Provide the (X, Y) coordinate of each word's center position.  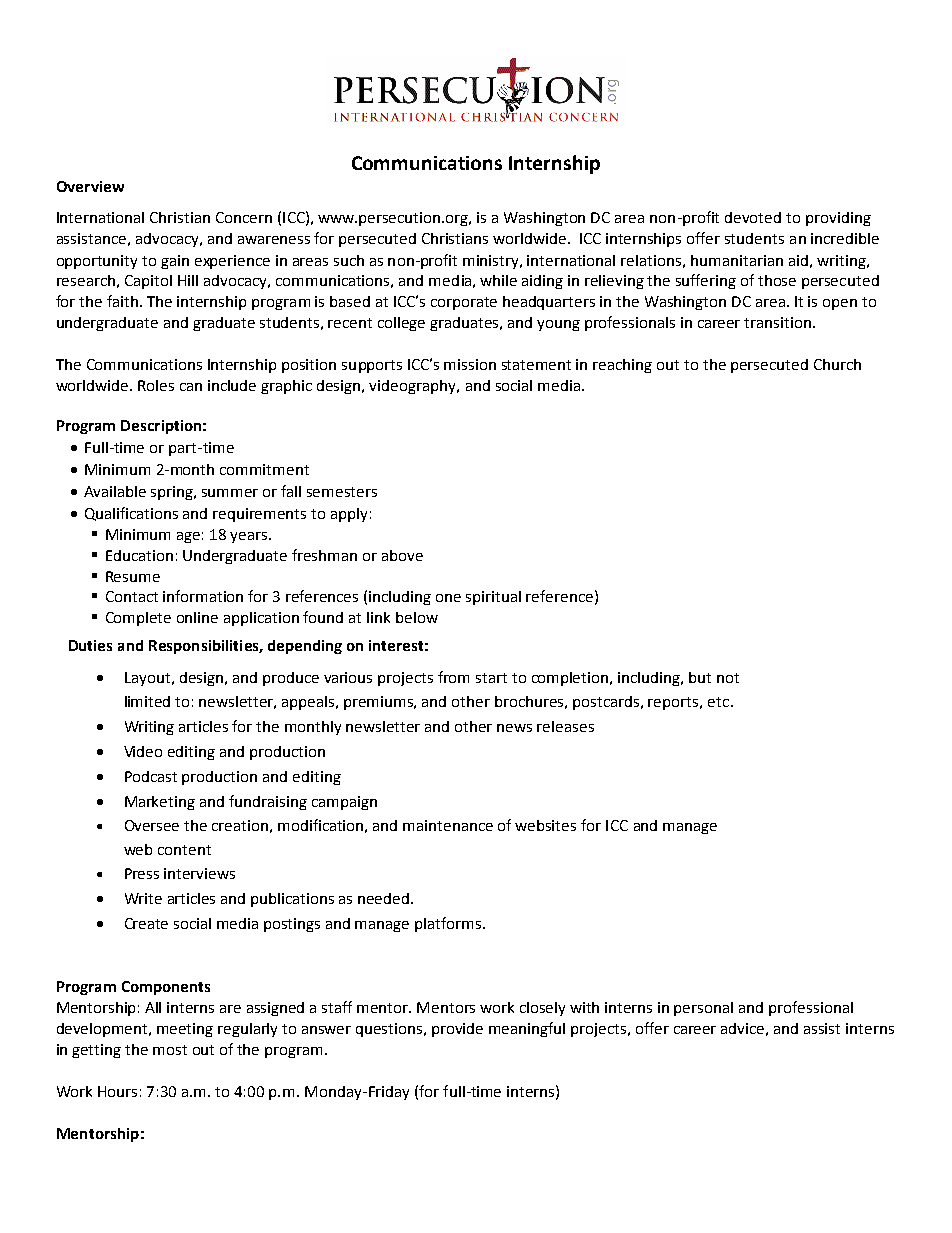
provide (457, 1030)
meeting (185, 1030)
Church (837, 364)
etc (718, 702)
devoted (753, 217)
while (498, 280)
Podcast (151, 776)
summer (230, 493)
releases (565, 726)
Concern (244, 217)
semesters (342, 492)
